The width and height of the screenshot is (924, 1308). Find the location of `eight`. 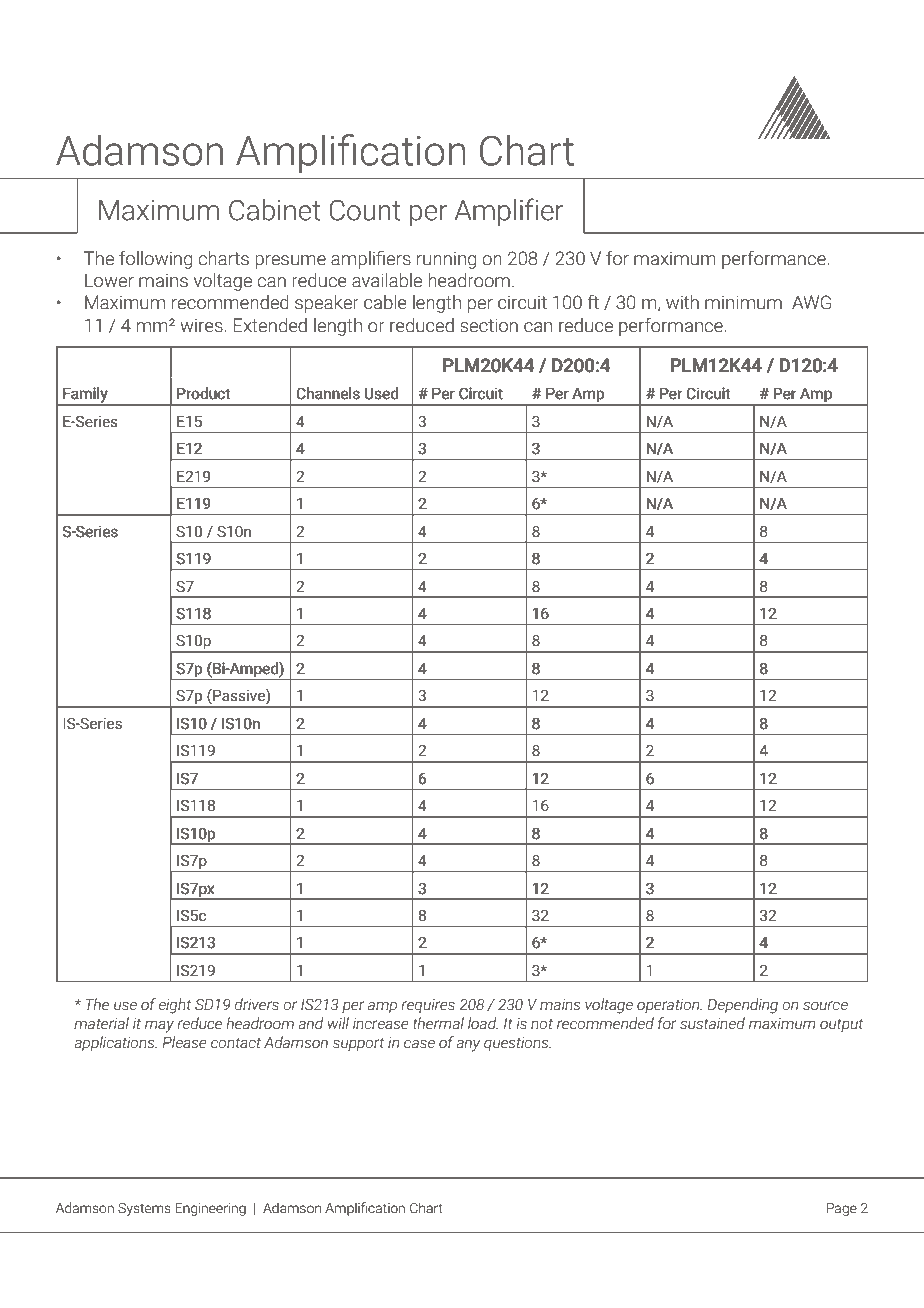

eight is located at coordinates (175, 1006).
